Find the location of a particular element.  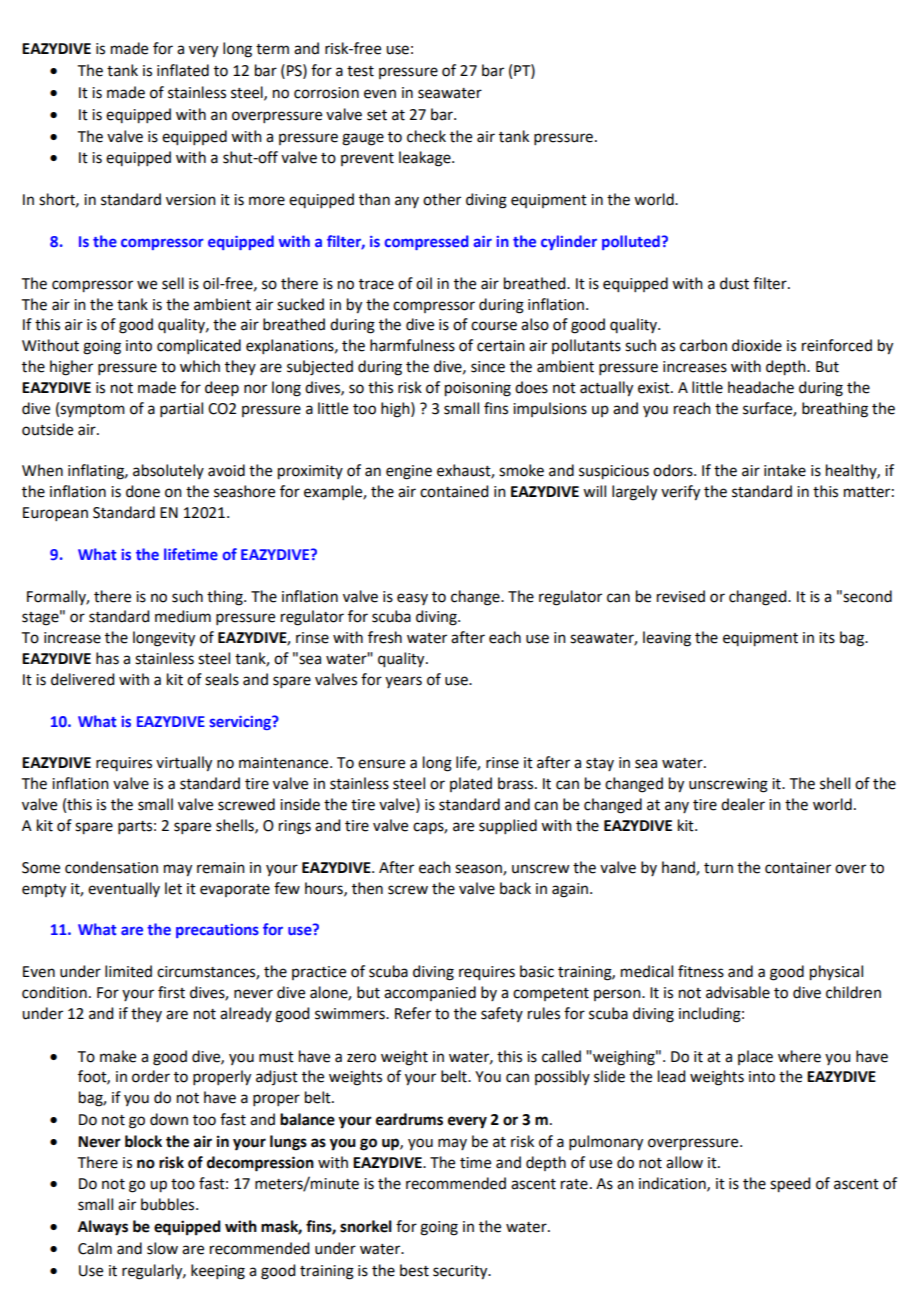

inflated is located at coordinates (183, 70).
